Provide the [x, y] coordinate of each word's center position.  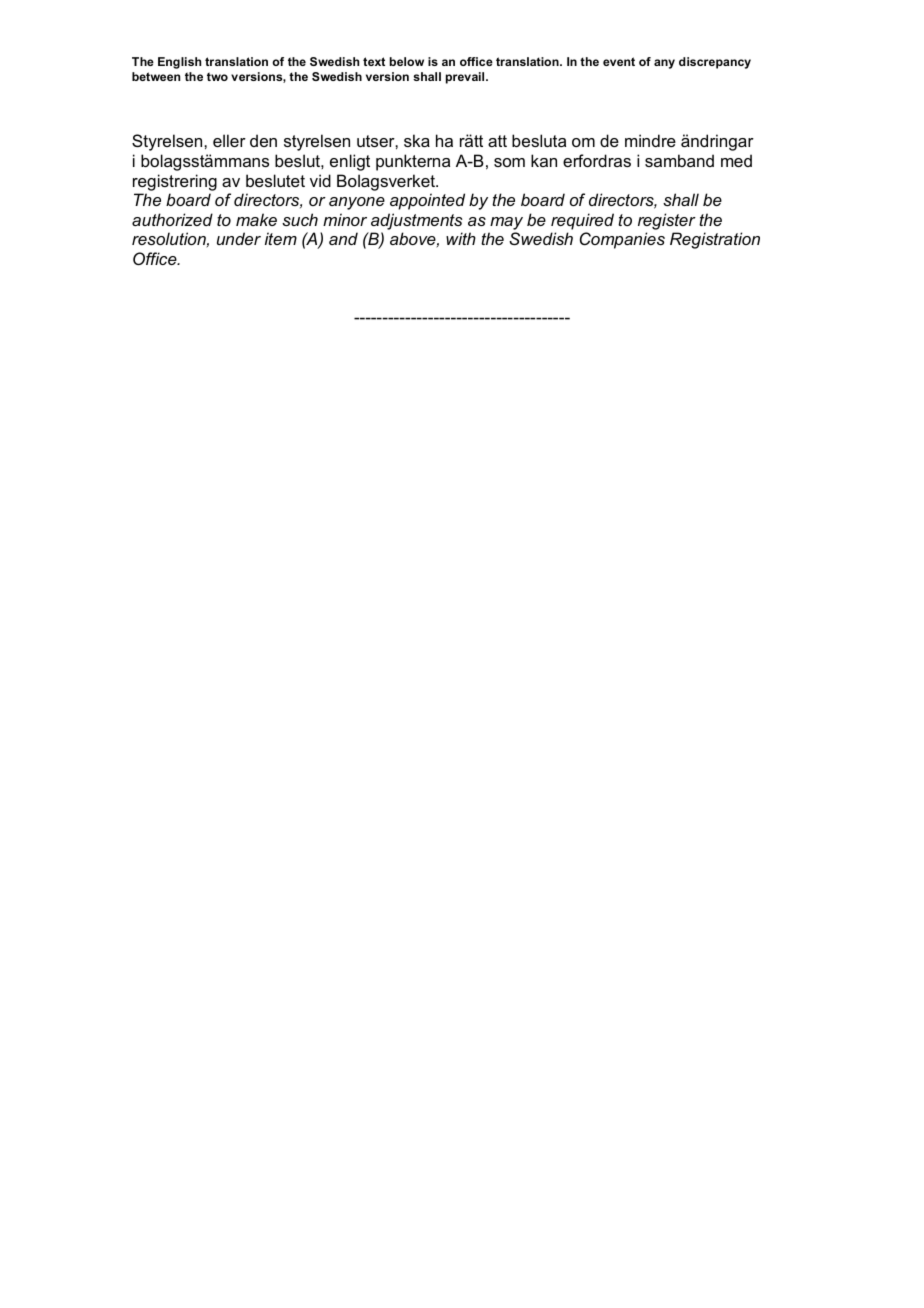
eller [229, 140]
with [461, 238]
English [179, 63]
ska [417, 140]
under [239, 238]
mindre [650, 140]
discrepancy [715, 63]
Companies [622, 240]
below [407, 61]
